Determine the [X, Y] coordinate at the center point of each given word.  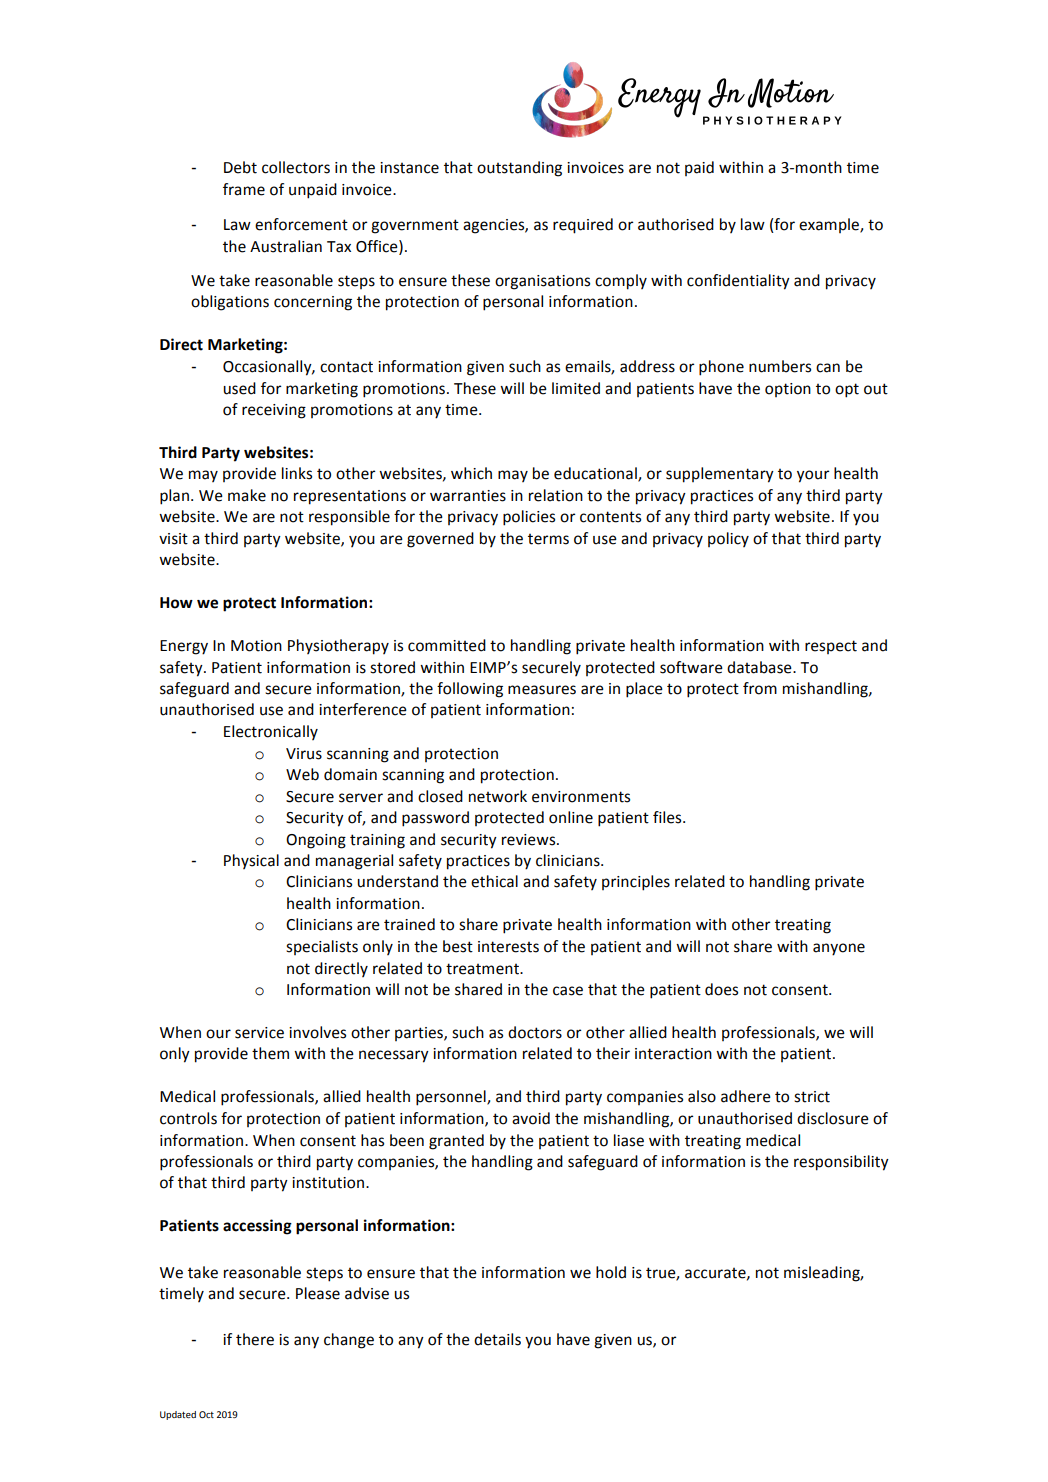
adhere [746, 1096]
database [760, 667]
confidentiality [738, 282]
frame [244, 189]
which [471, 473]
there [255, 1339]
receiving [274, 411]
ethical [494, 881]
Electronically [271, 732]
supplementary [720, 475]
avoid [531, 1118]
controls [188, 1118]
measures [542, 690]
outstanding [519, 169]
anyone [839, 949]
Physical [251, 861]
